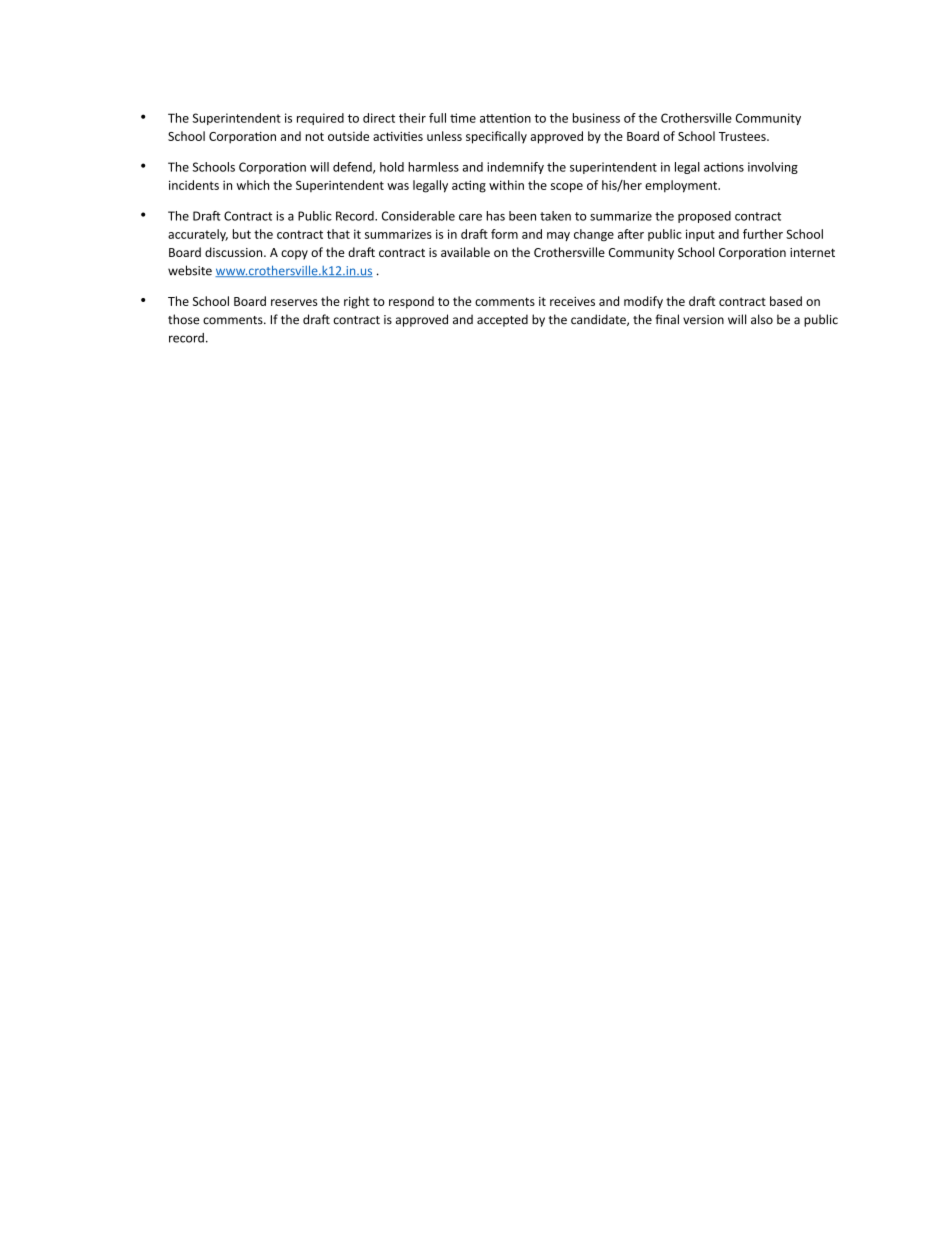  What do you see at coordinates (183, 319) in the screenshot?
I see `those` at bounding box center [183, 319].
